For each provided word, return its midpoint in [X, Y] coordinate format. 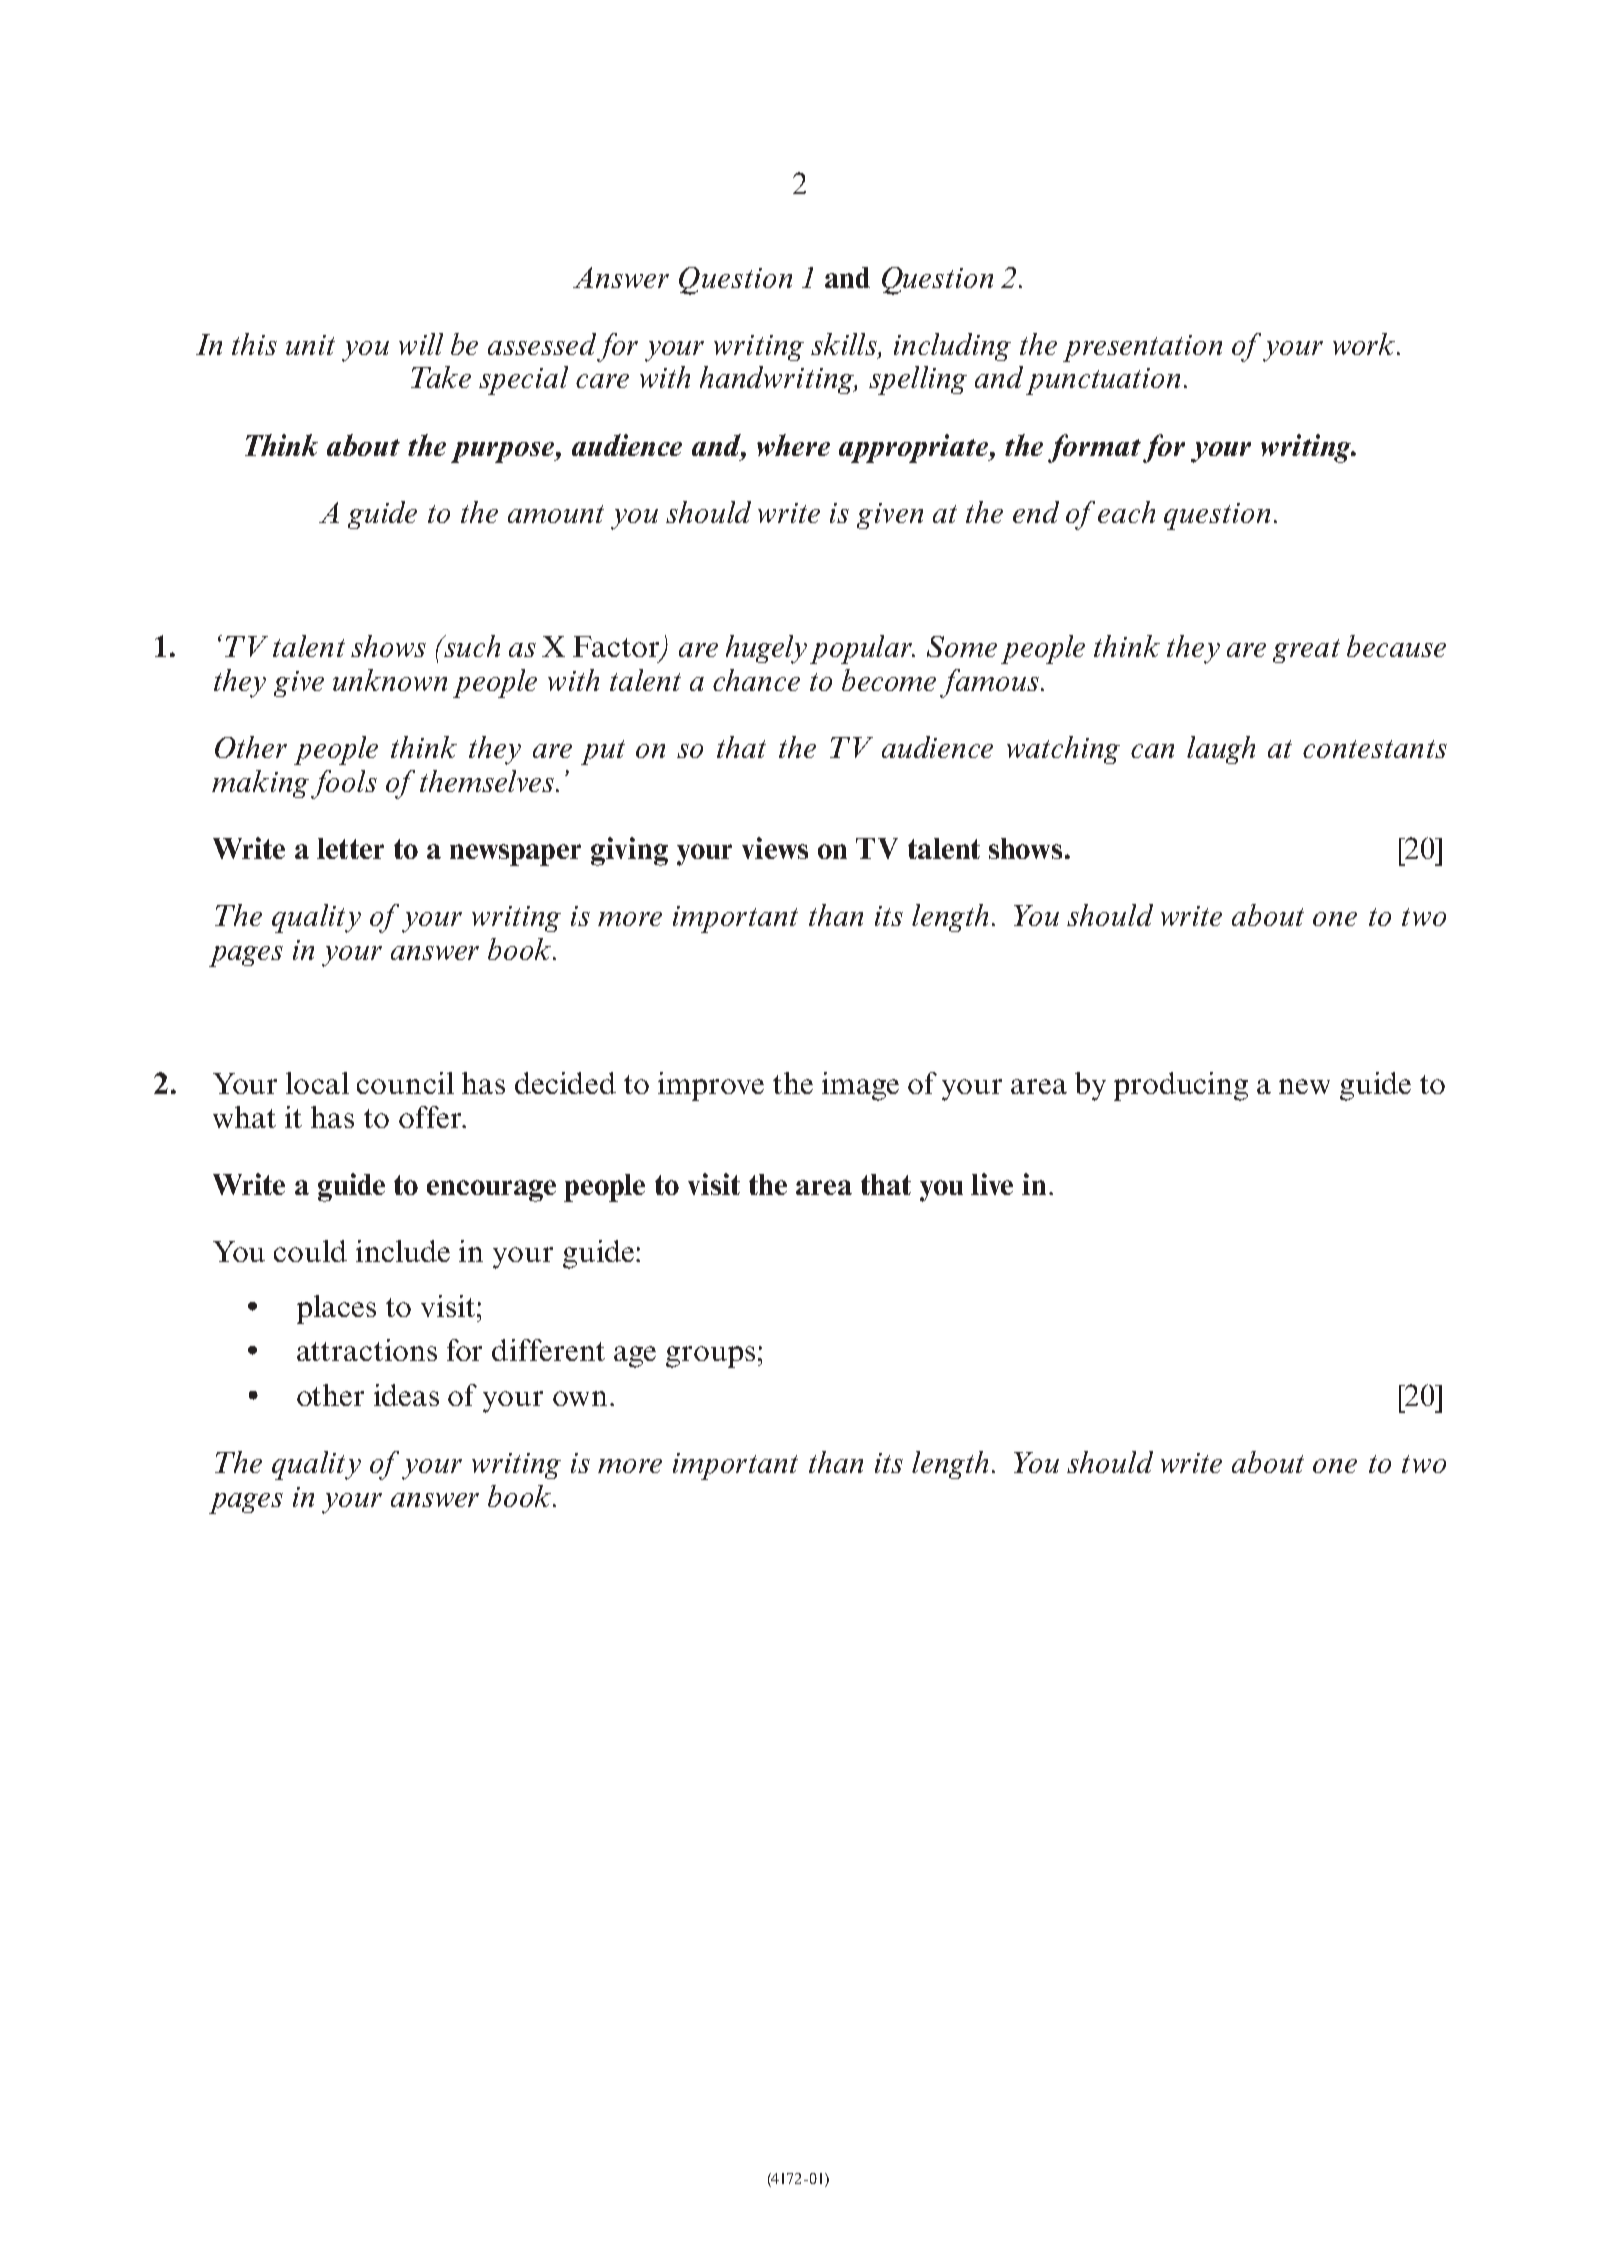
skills [845, 345]
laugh [1221, 750]
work [1364, 344]
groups [710, 1357]
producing [1181, 1086]
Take [441, 377]
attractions [367, 1350]
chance [756, 680]
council [405, 1083]
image [860, 1086]
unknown [390, 680]
